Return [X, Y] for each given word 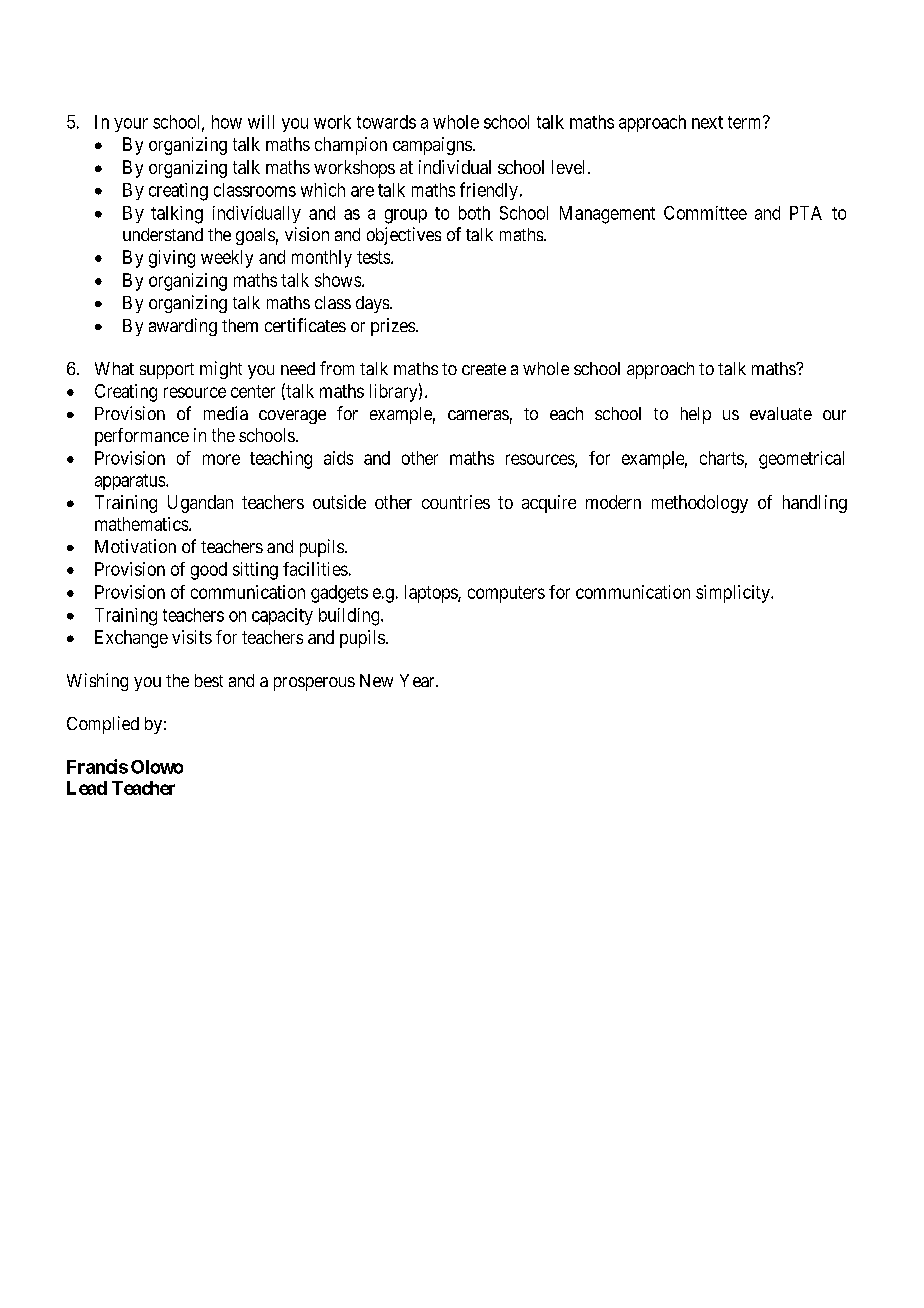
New [376, 680]
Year [418, 680]
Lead [87, 788]
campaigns [432, 146]
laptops [432, 594]
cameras [478, 415]
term [746, 122]
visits [192, 637]
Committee [705, 213]
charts [722, 458]
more [221, 459]
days [372, 304]
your [131, 125]
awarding [183, 327]
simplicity [734, 594]
